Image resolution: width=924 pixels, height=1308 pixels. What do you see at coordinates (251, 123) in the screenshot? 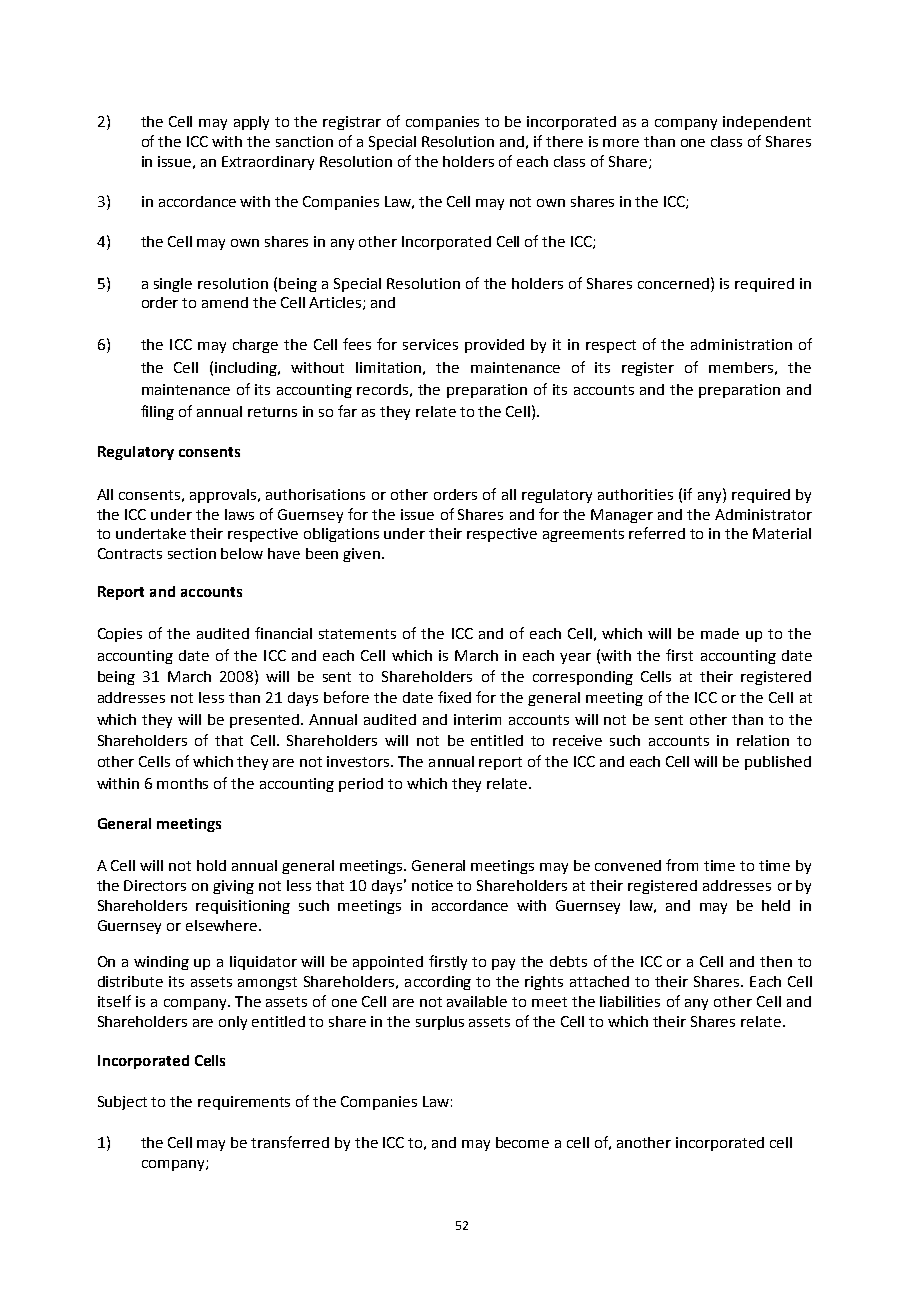
I see `apply` at bounding box center [251, 123].
